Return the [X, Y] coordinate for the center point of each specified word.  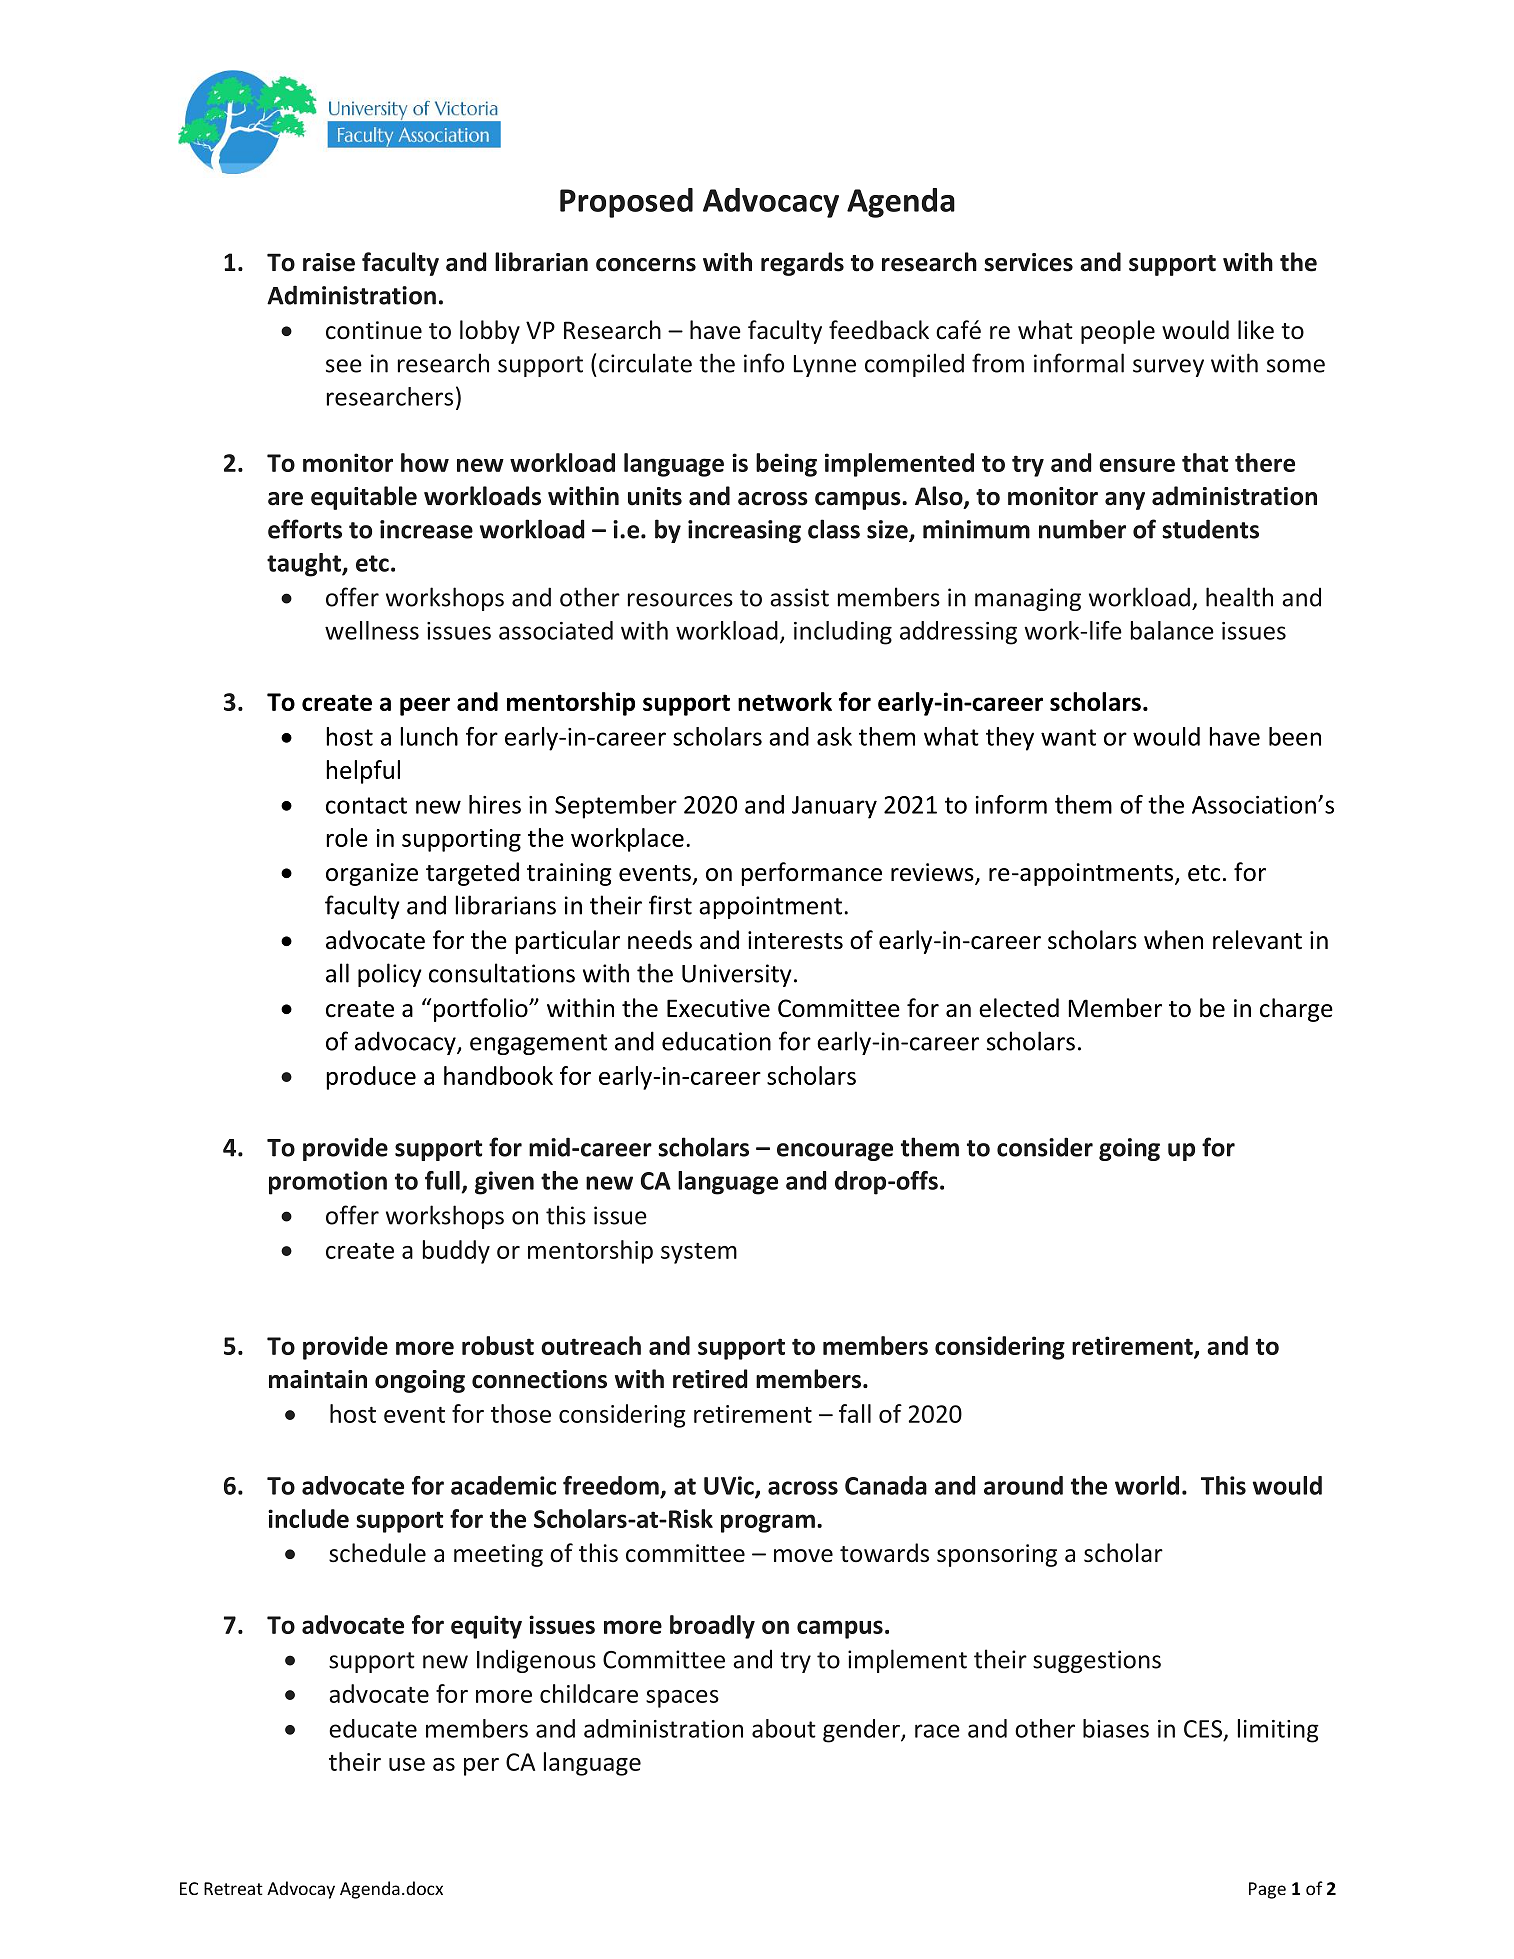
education [716, 1041]
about [784, 1728]
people [1118, 332]
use [407, 1764]
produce [371, 1078]
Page [1267, 1890]
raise [329, 262]
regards [802, 264]
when [1173, 940]
